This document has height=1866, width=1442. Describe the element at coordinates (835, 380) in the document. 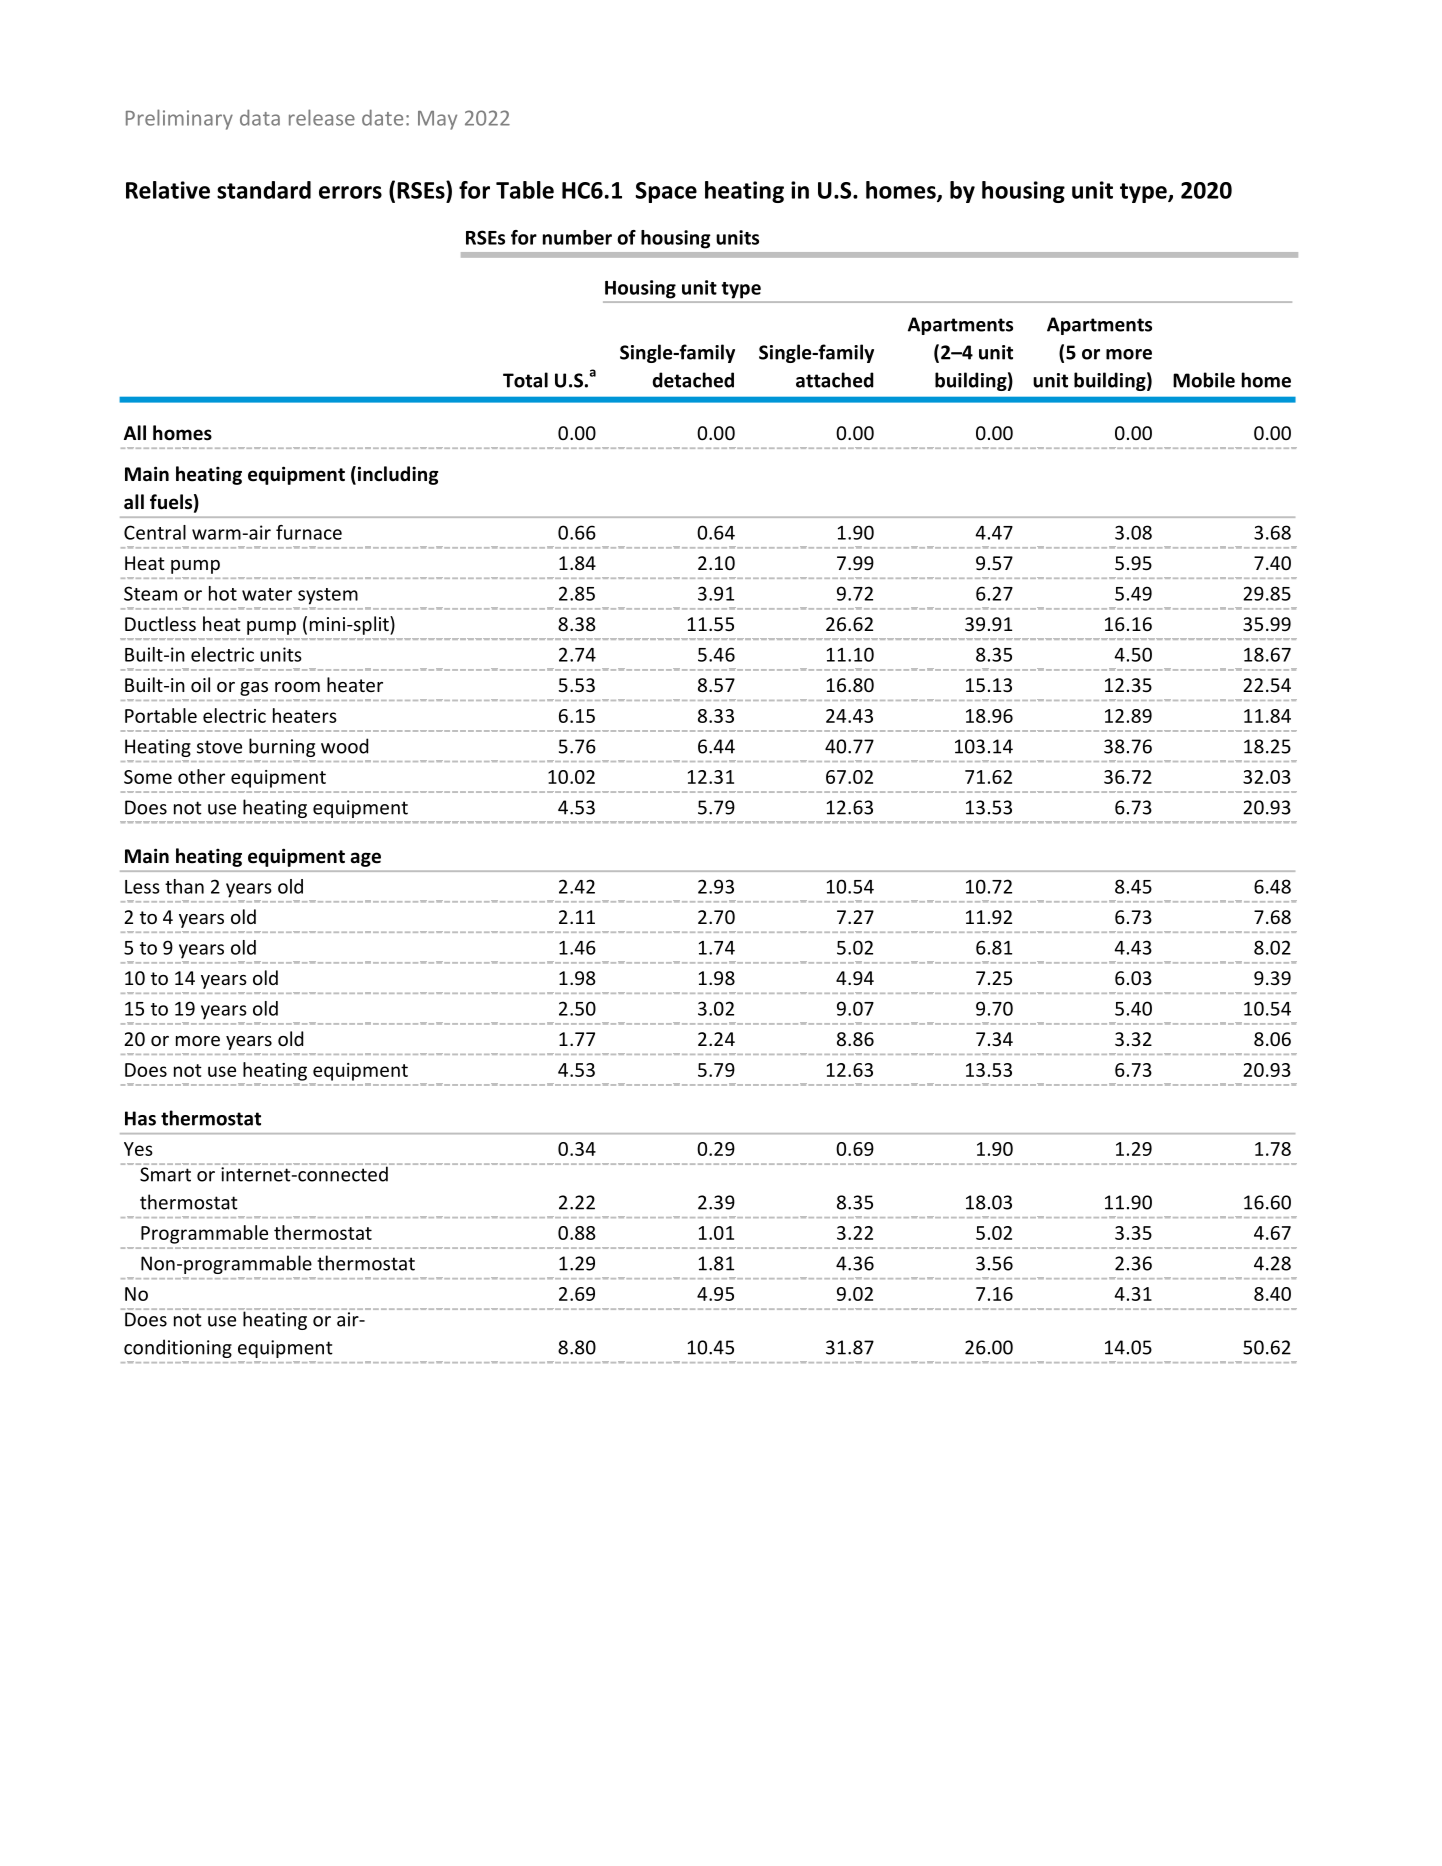

I see `attached` at that location.
